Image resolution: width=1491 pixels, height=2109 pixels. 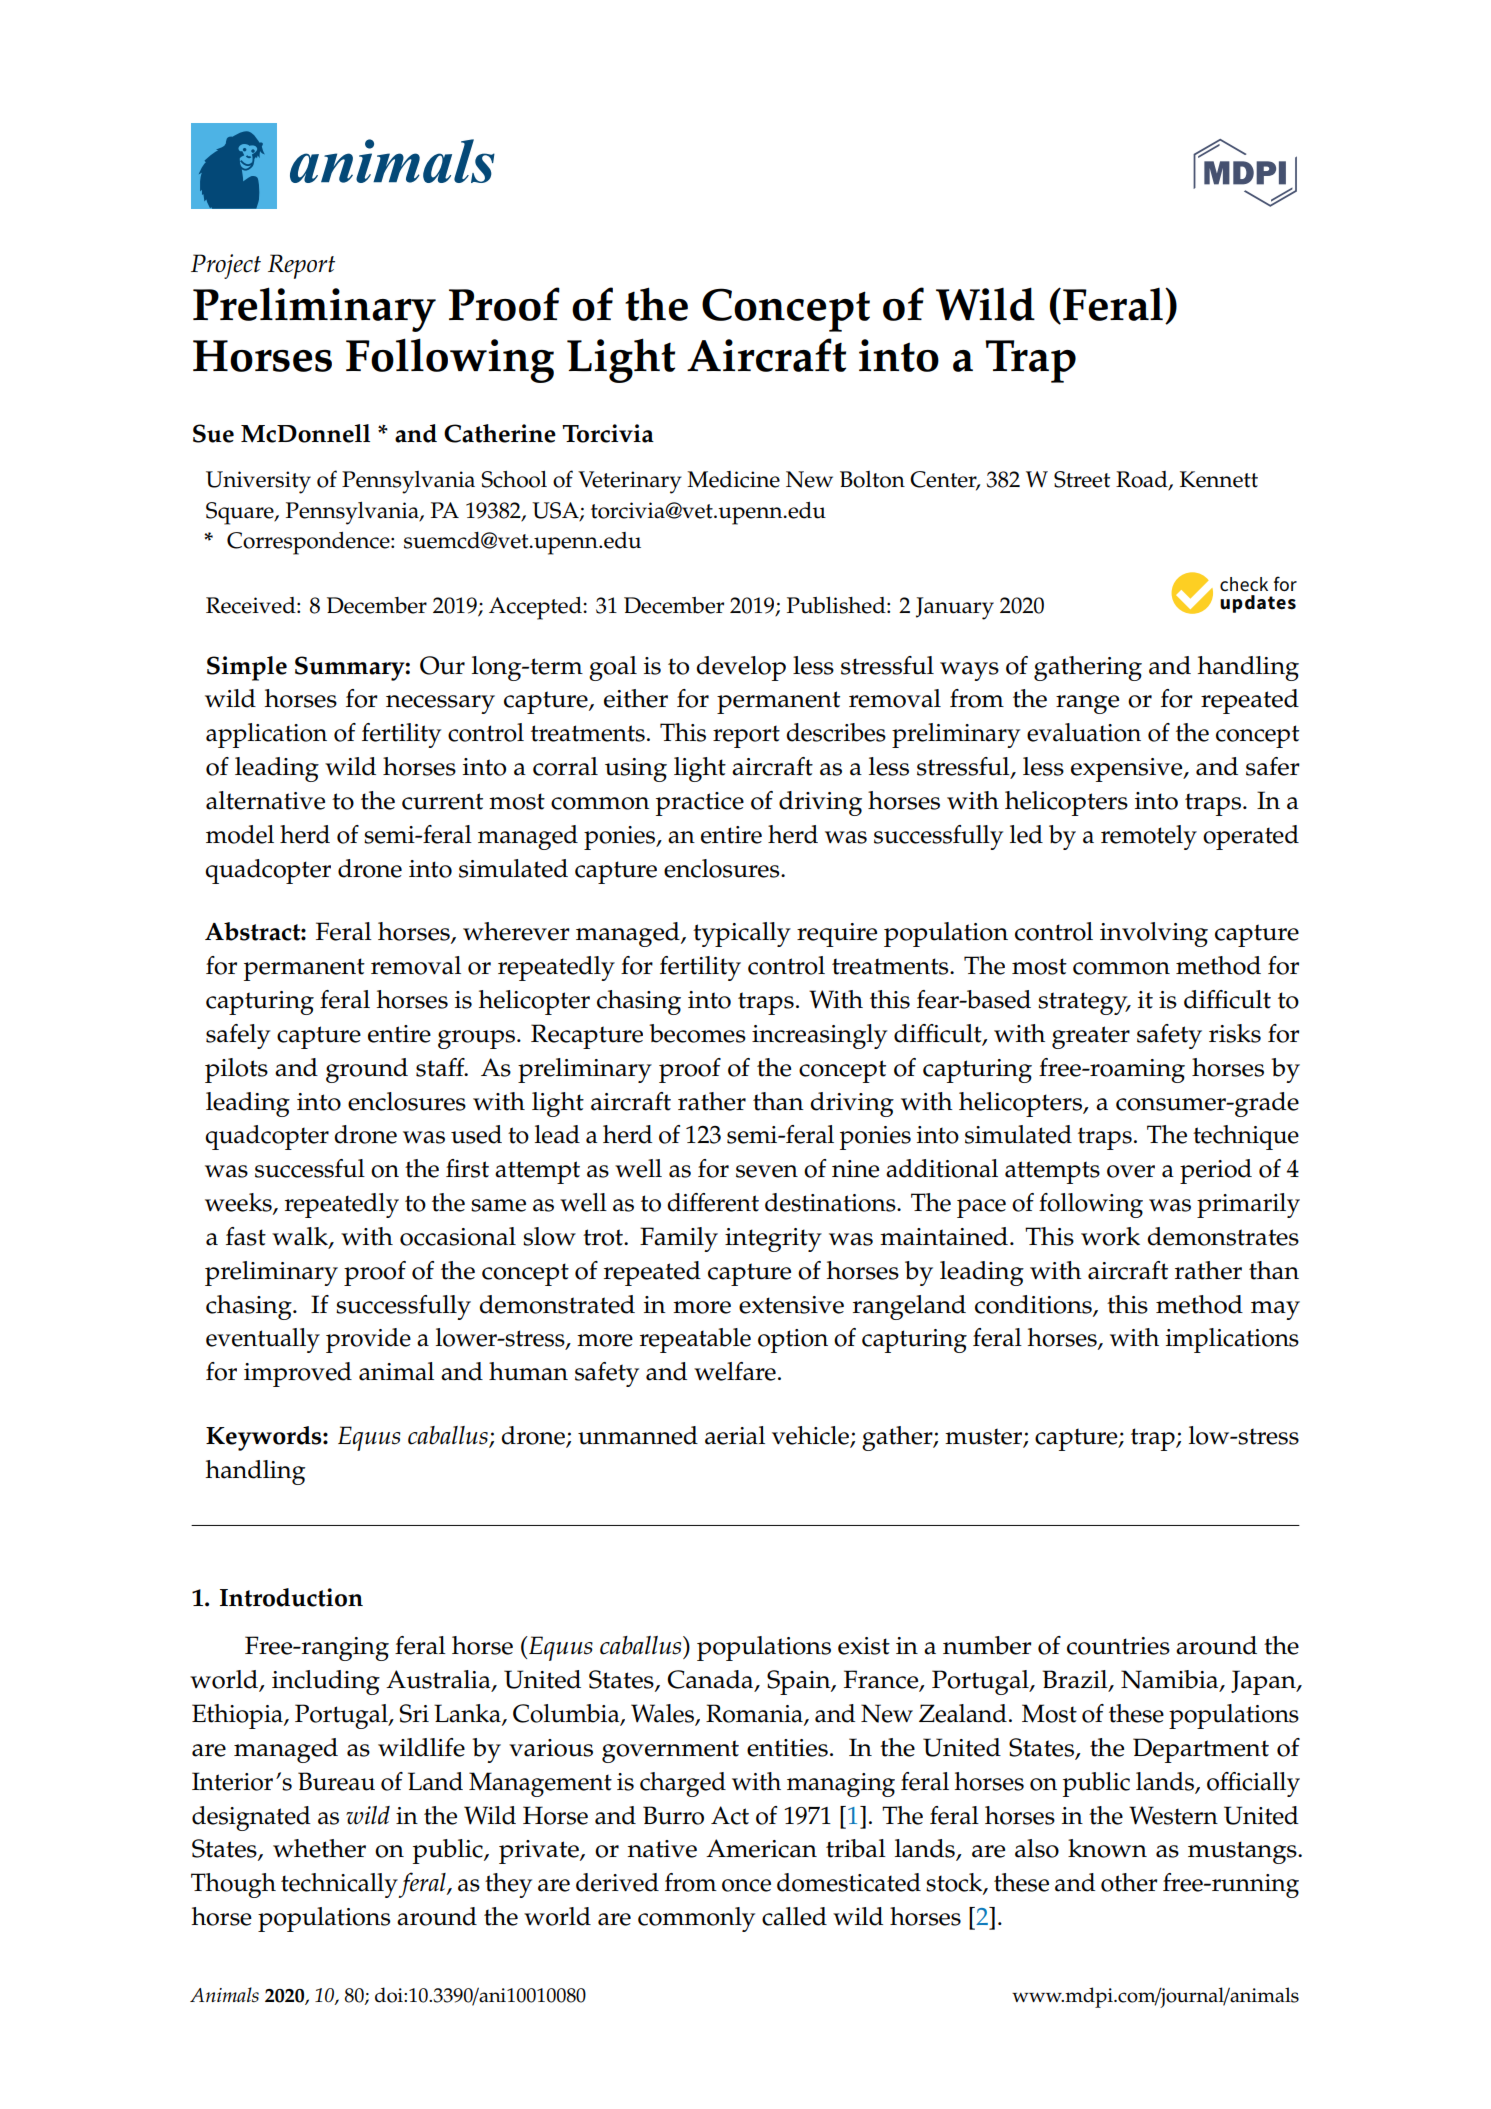 What do you see at coordinates (697, 1033) in the document?
I see `becomes` at bounding box center [697, 1033].
